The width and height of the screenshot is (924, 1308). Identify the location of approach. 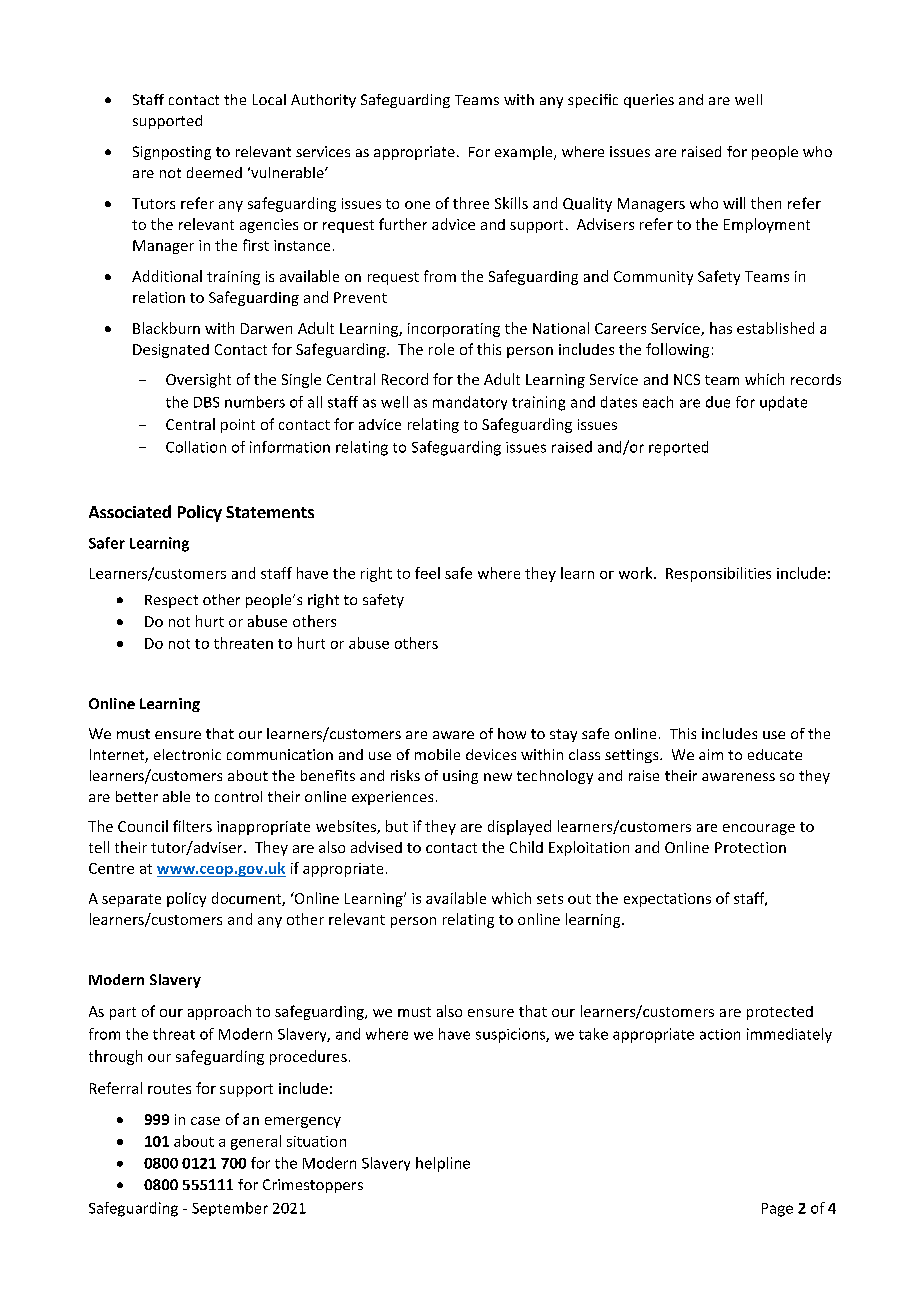
(219, 1012).
